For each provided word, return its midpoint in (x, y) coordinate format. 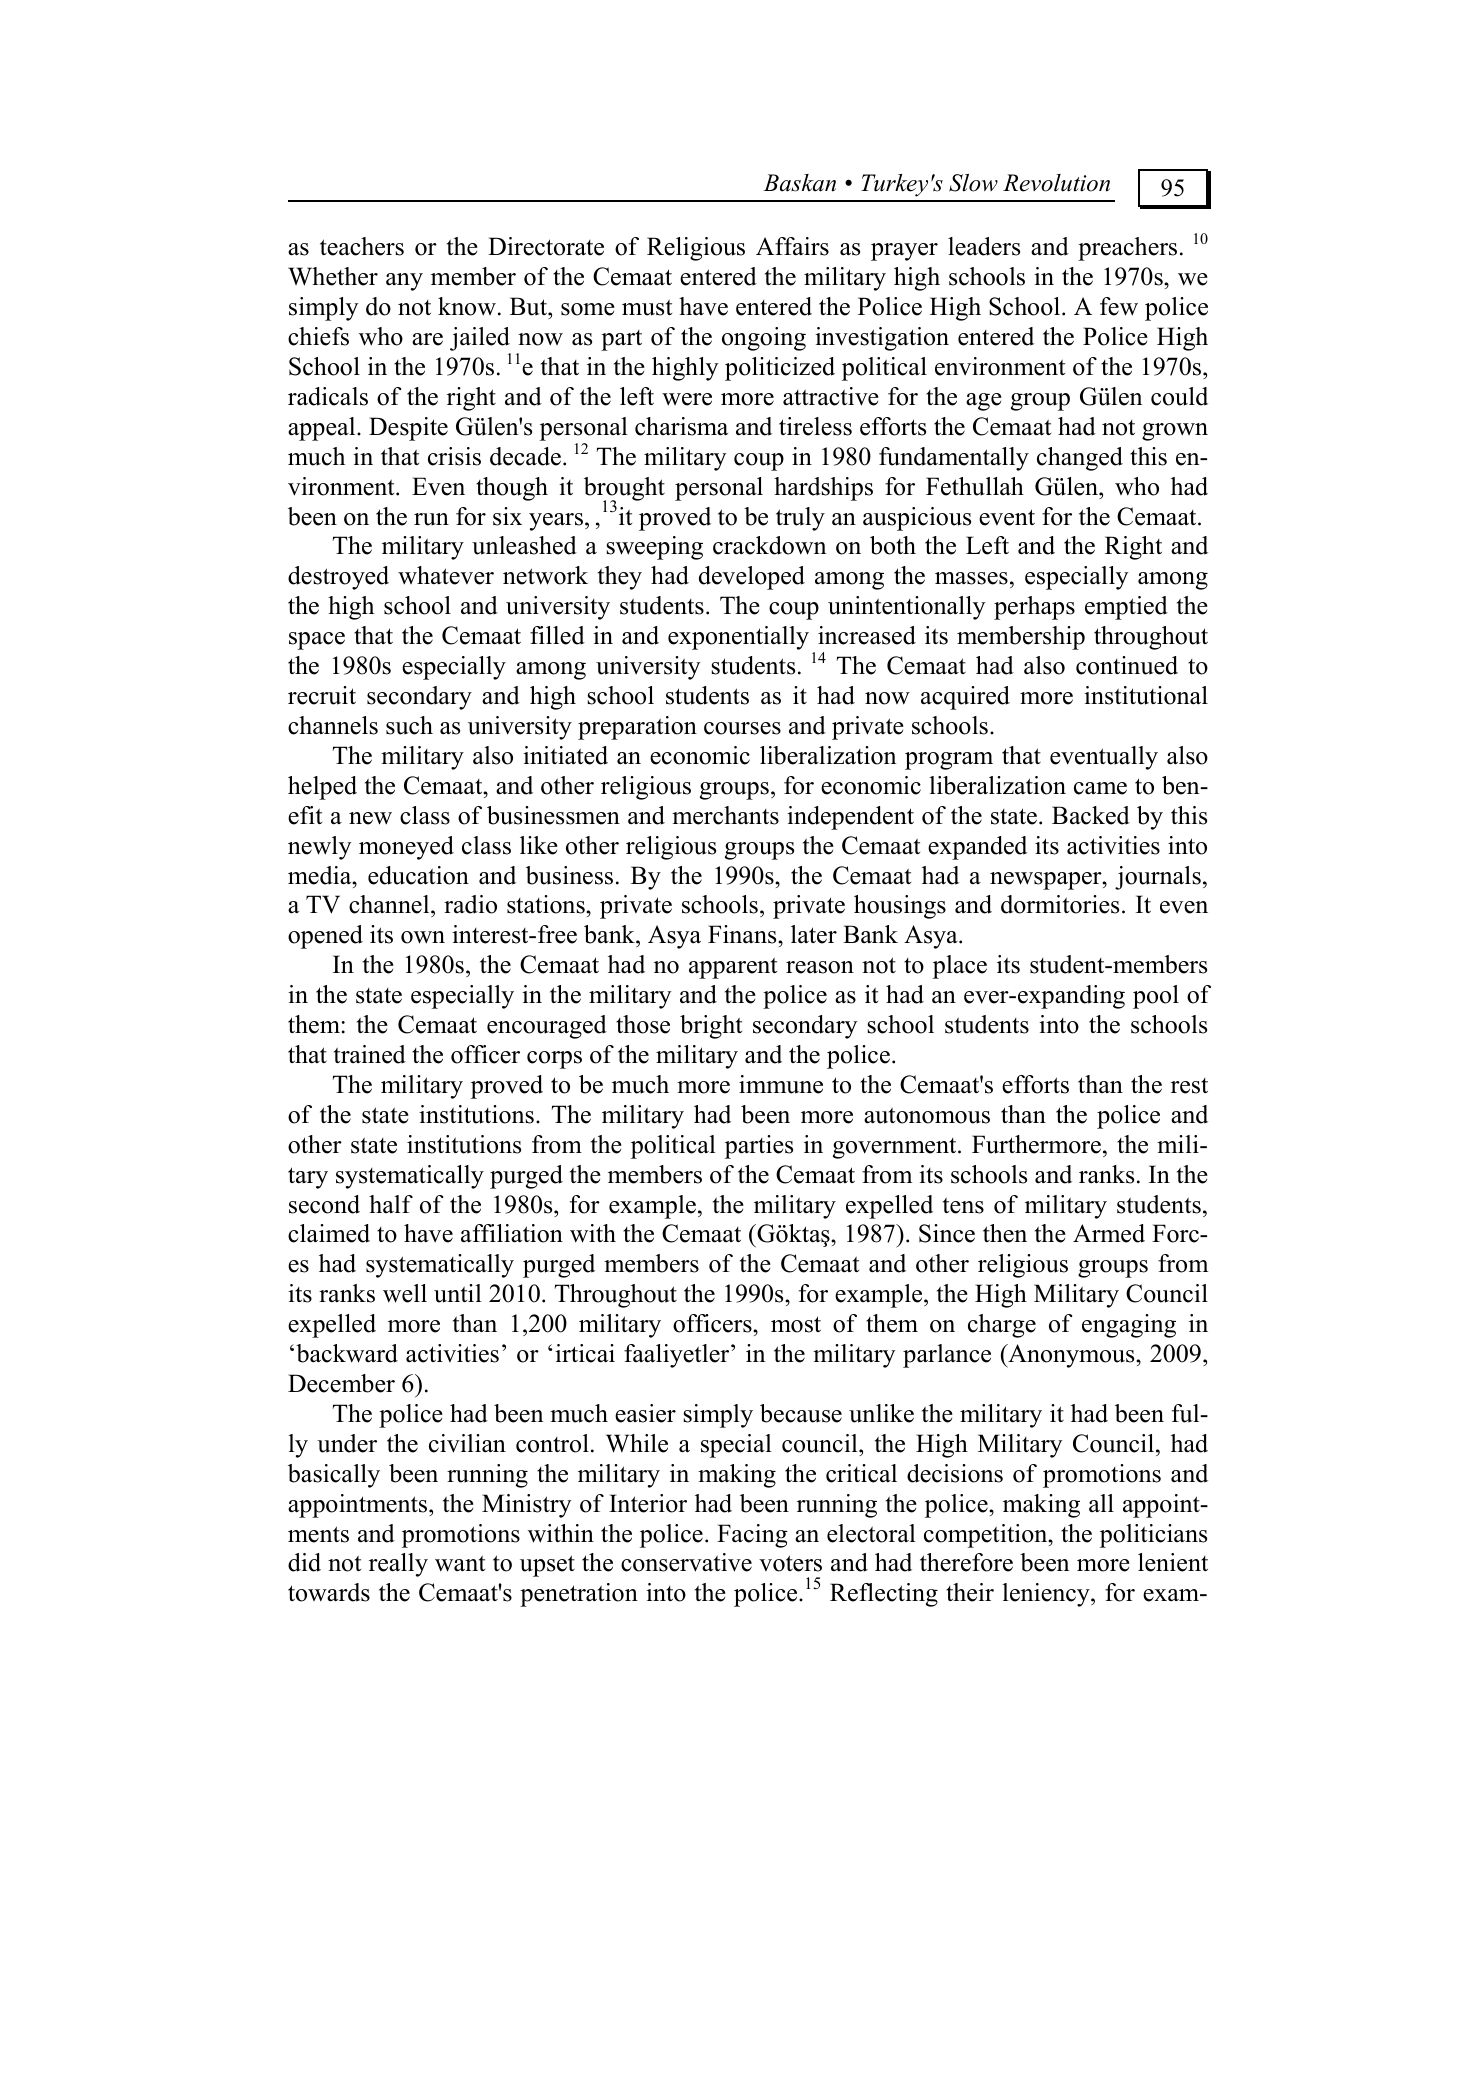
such (409, 725)
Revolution (1056, 183)
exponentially (738, 638)
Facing (752, 1536)
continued (1127, 665)
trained (370, 1054)
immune (781, 1084)
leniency (1047, 1595)
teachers (362, 246)
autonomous (927, 1115)
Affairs (792, 246)
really (398, 1565)
